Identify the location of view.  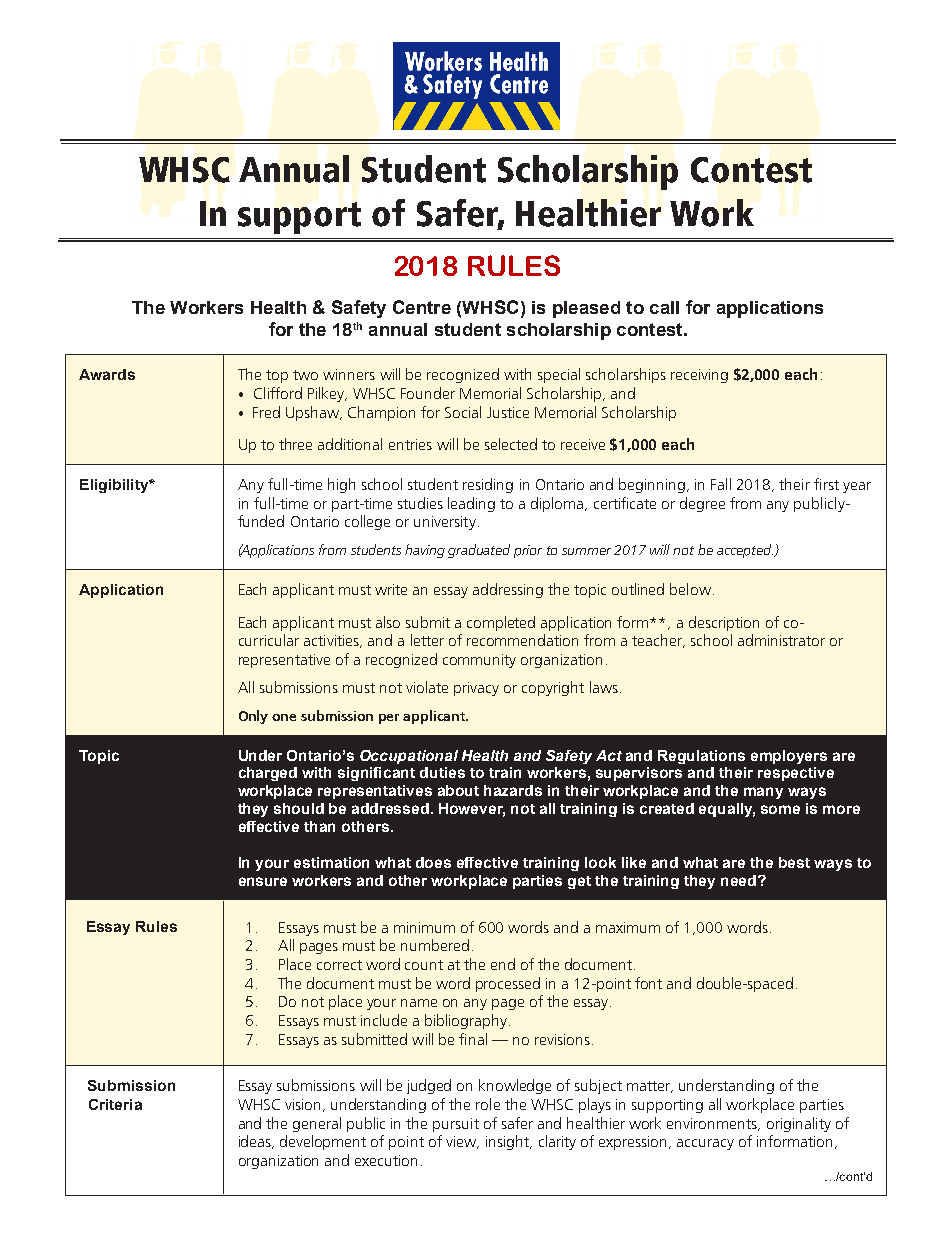
(462, 1142).
